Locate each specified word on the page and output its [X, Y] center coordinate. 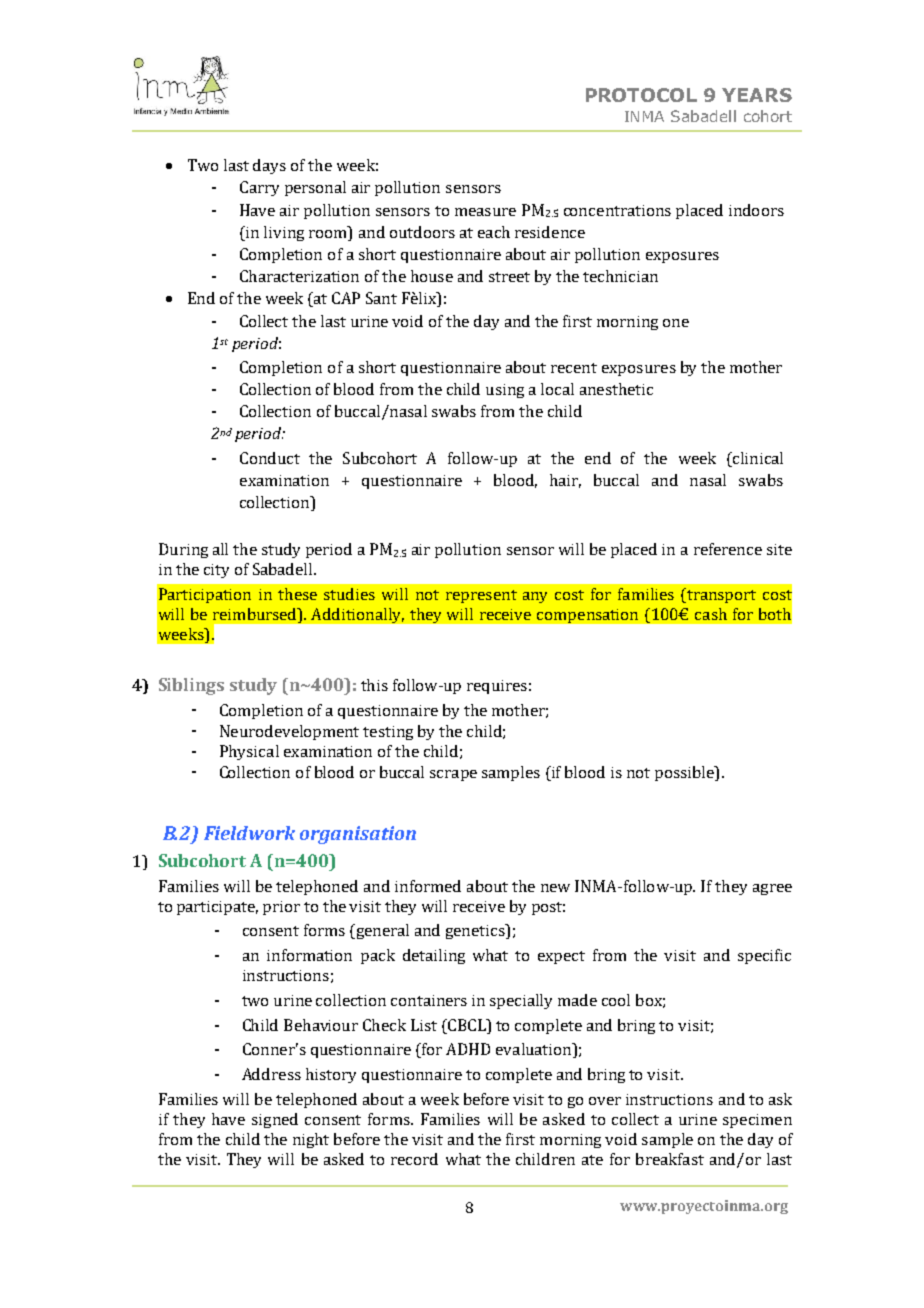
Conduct [270, 458]
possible [685, 773]
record [414, 1159]
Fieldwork [249, 833]
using [505, 391]
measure [485, 212]
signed [275, 1120]
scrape [453, 775]
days [269, 166]
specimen [757, 1121]
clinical [757, 459]
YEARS [757, 95]
